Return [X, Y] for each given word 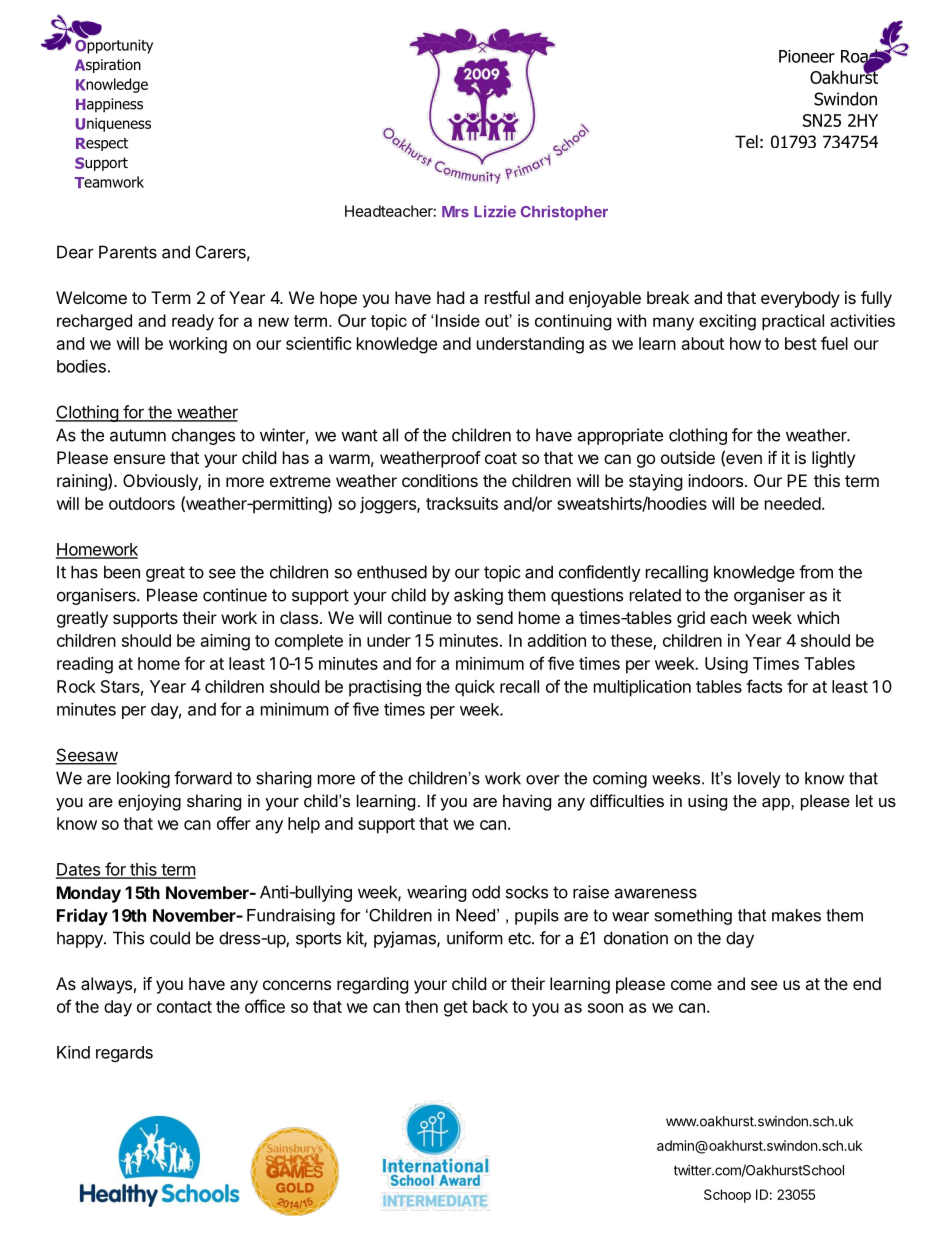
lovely [759, 780]
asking [478, 596]
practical [793, 322]
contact [184, 1007]
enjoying [149, 802]
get [456, 1009]
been [122, 572]
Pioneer [807, 56]
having [527, 802]
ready [193, 322]
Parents [128, 252]
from [816, 572]
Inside [458, 320]
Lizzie [495, 211]
